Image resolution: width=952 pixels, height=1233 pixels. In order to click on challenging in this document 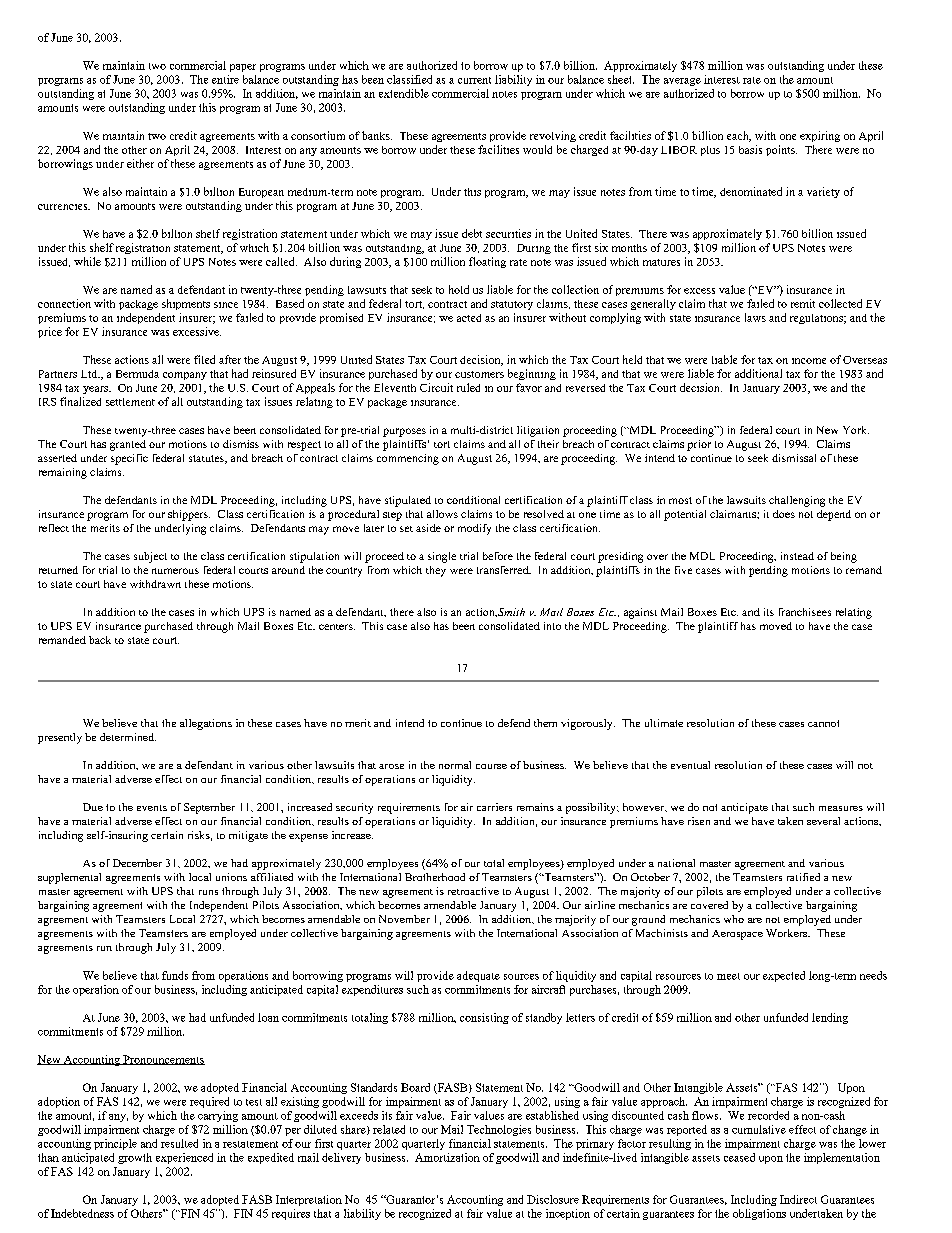, I will do `click(797, 501)`.
